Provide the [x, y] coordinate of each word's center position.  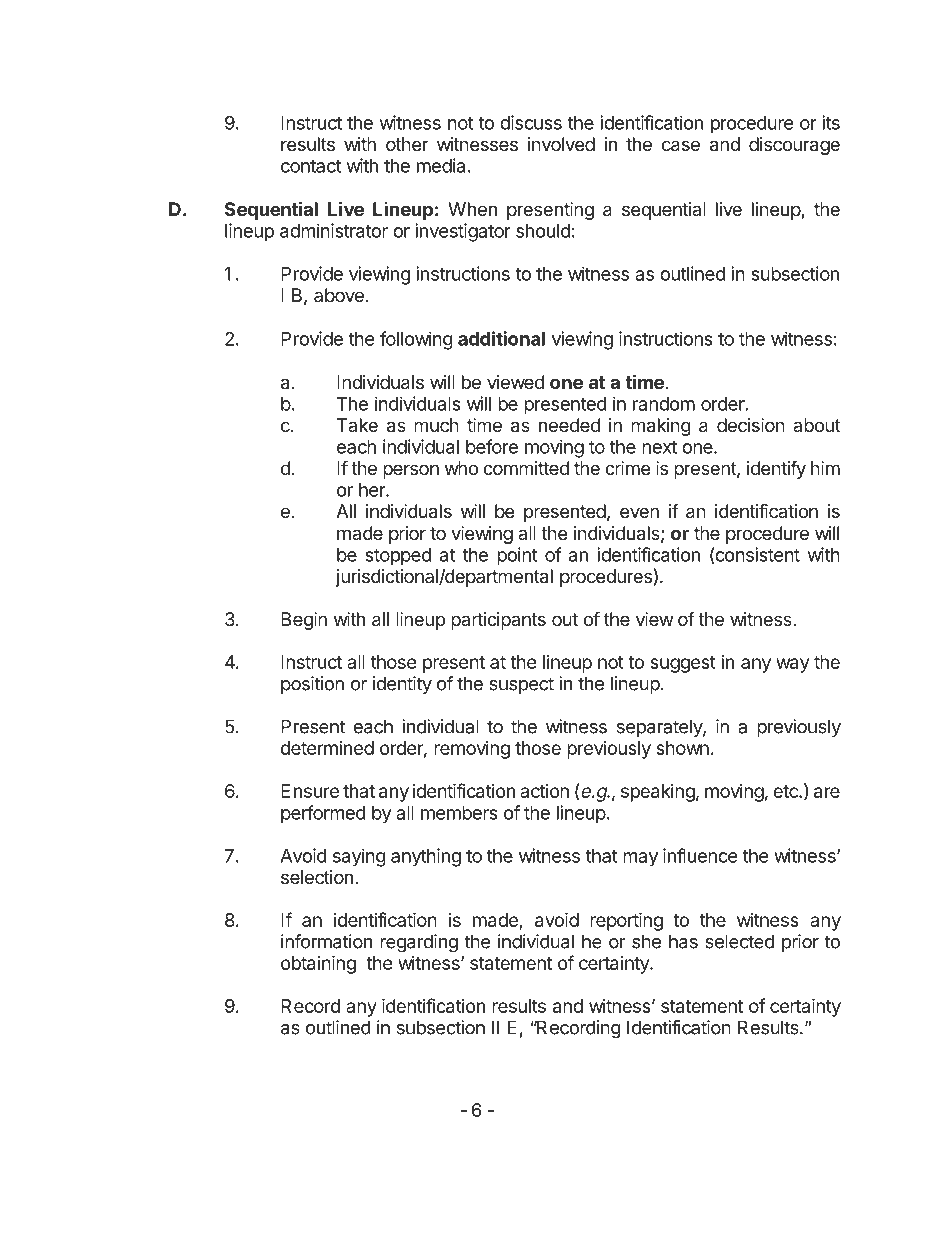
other [407, 144]
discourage [794, 146]
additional [501, 338]
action [544, 791]
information [326, 941]
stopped [398, 556]
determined [327, 748]
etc [786, 791]
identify [776, 469]
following [416, 340]
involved [561, 144]
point [517, 556]
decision [751, 425]
